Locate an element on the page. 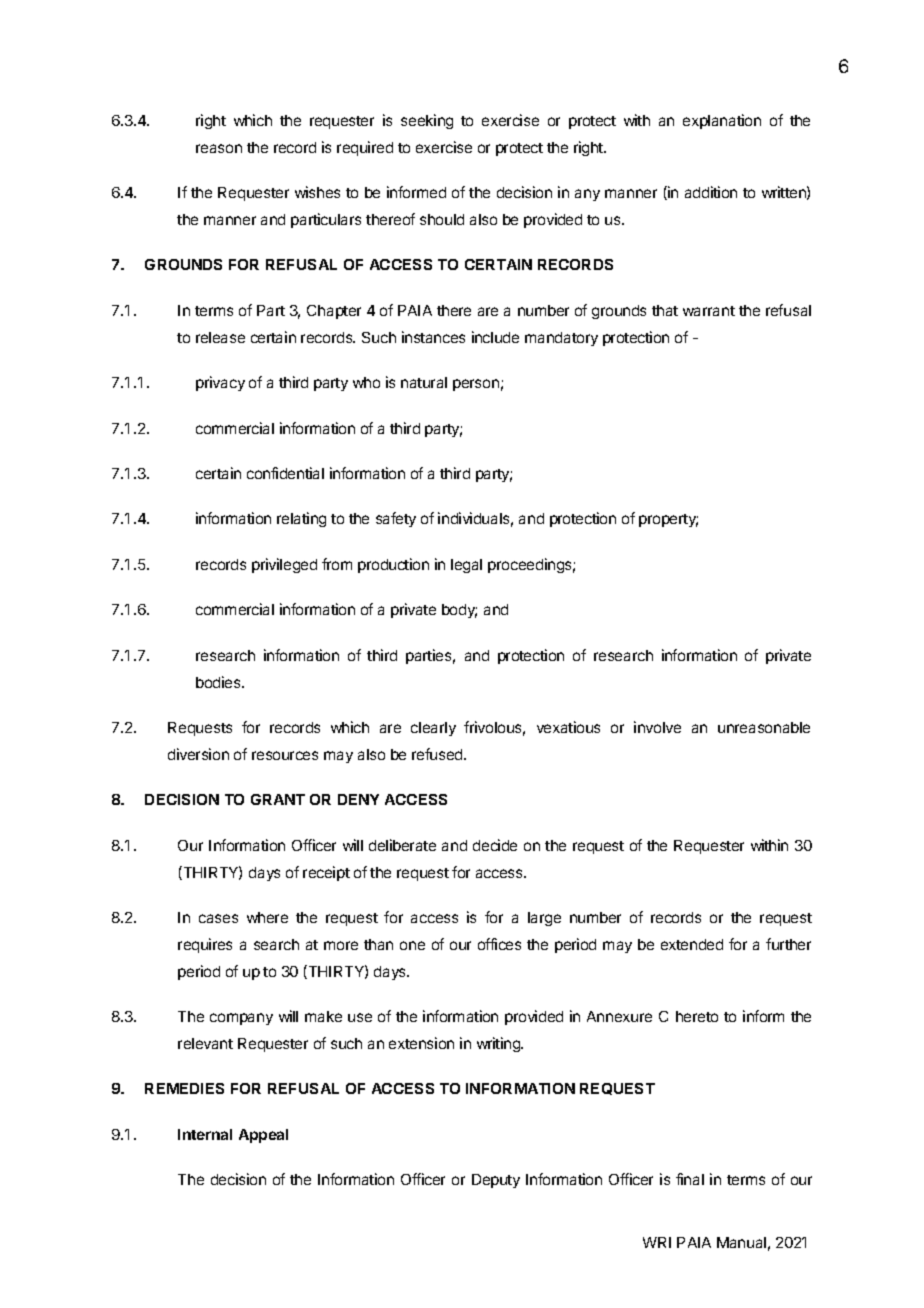  seeking is located at coordinates (427, 121).
